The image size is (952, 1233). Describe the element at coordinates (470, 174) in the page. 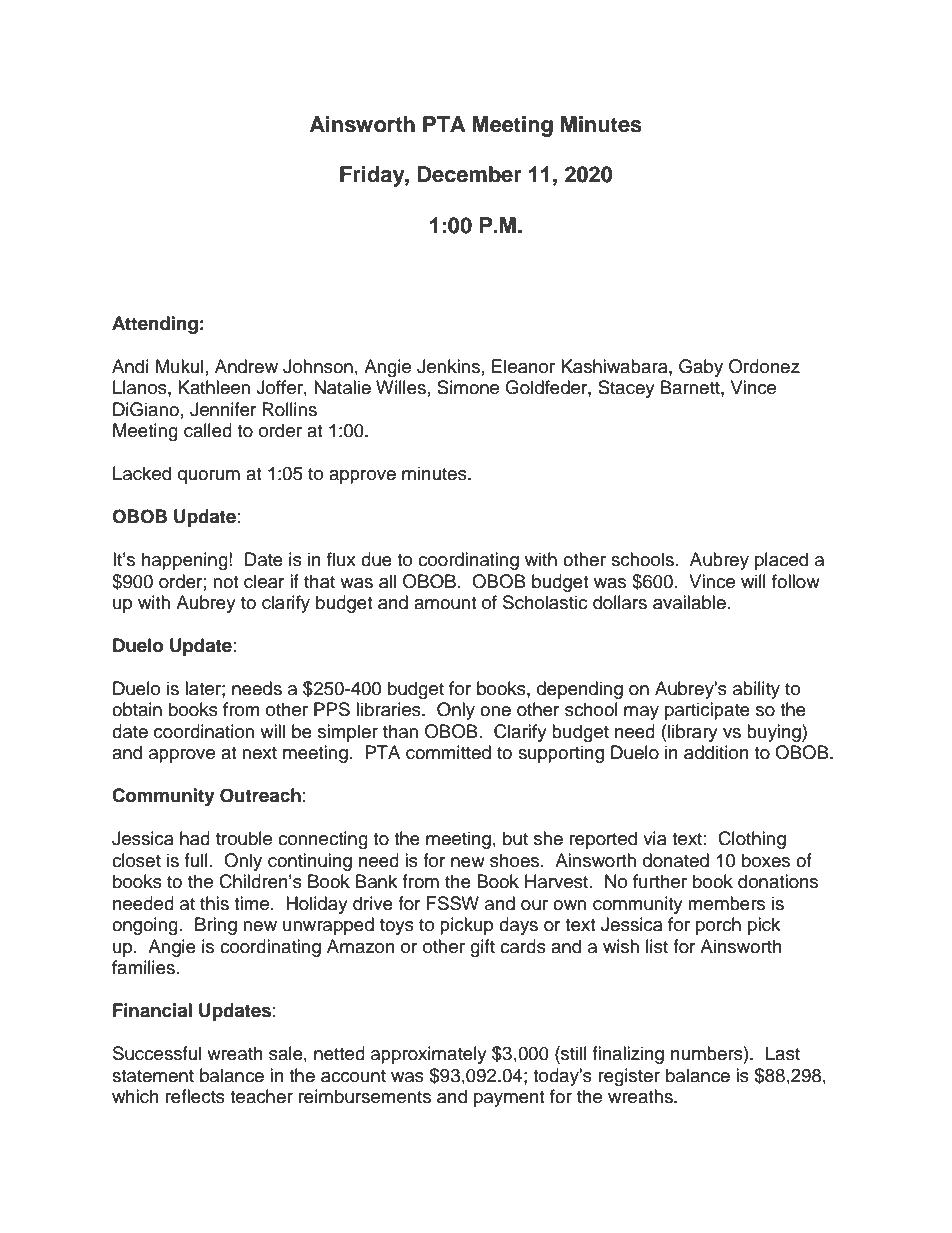

I see `December` at that location.
